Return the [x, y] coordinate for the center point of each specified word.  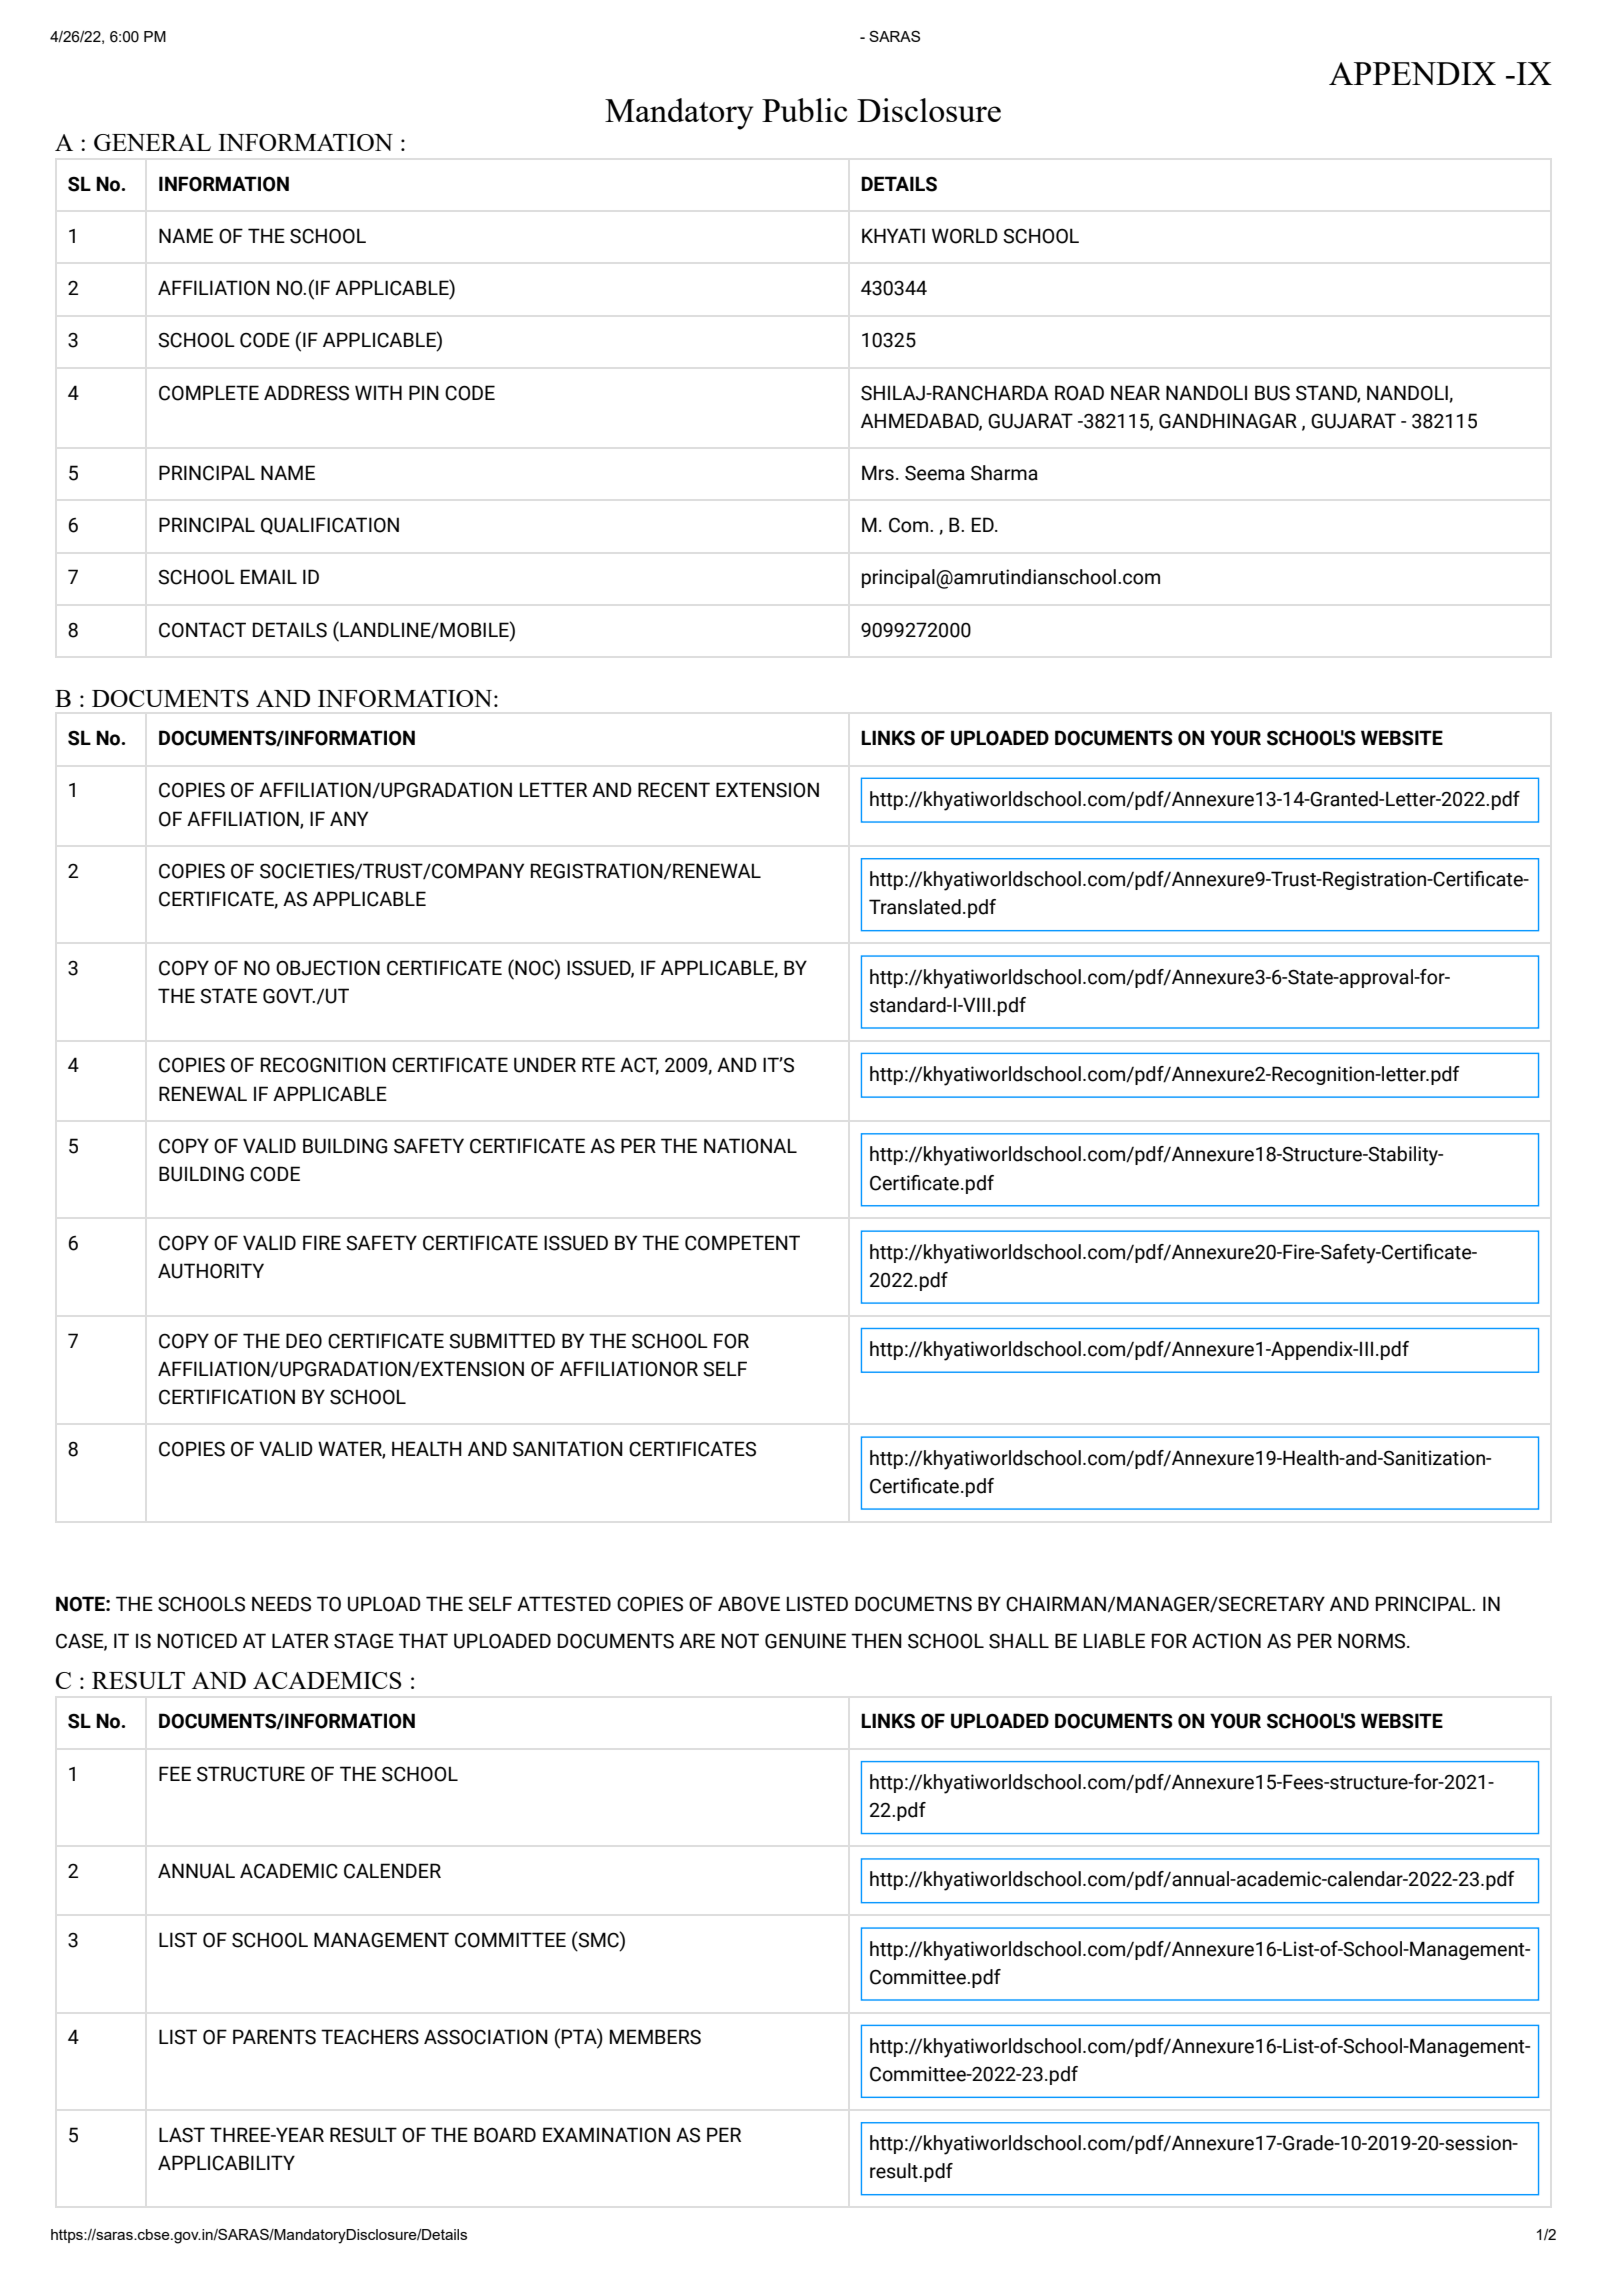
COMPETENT [742, 1243]
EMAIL [269, 576]
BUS [1272, 393]
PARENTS [274, 2037]
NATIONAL [750, 1146]
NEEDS [281, 1604]
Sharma [1004, 473]
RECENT [674, 790]
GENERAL [152, 142]
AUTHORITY [211, 1271]
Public [805, 110]
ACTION [1226, 1641]
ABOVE [749, 1604]
